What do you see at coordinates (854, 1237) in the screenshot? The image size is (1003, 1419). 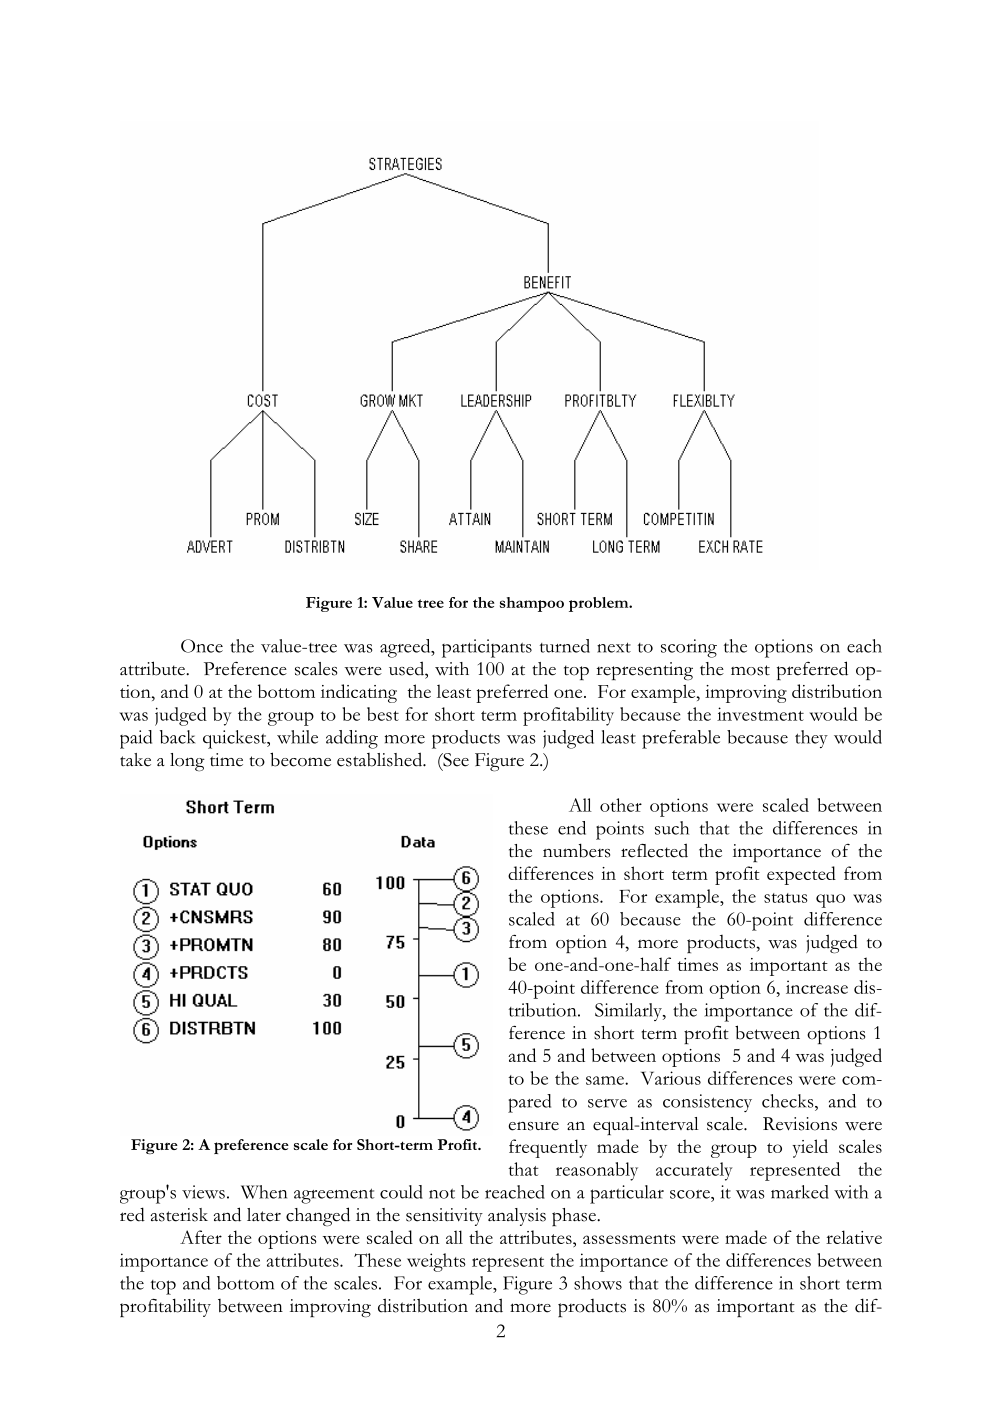 I see `relative` at bounding box center [854, 1237].
